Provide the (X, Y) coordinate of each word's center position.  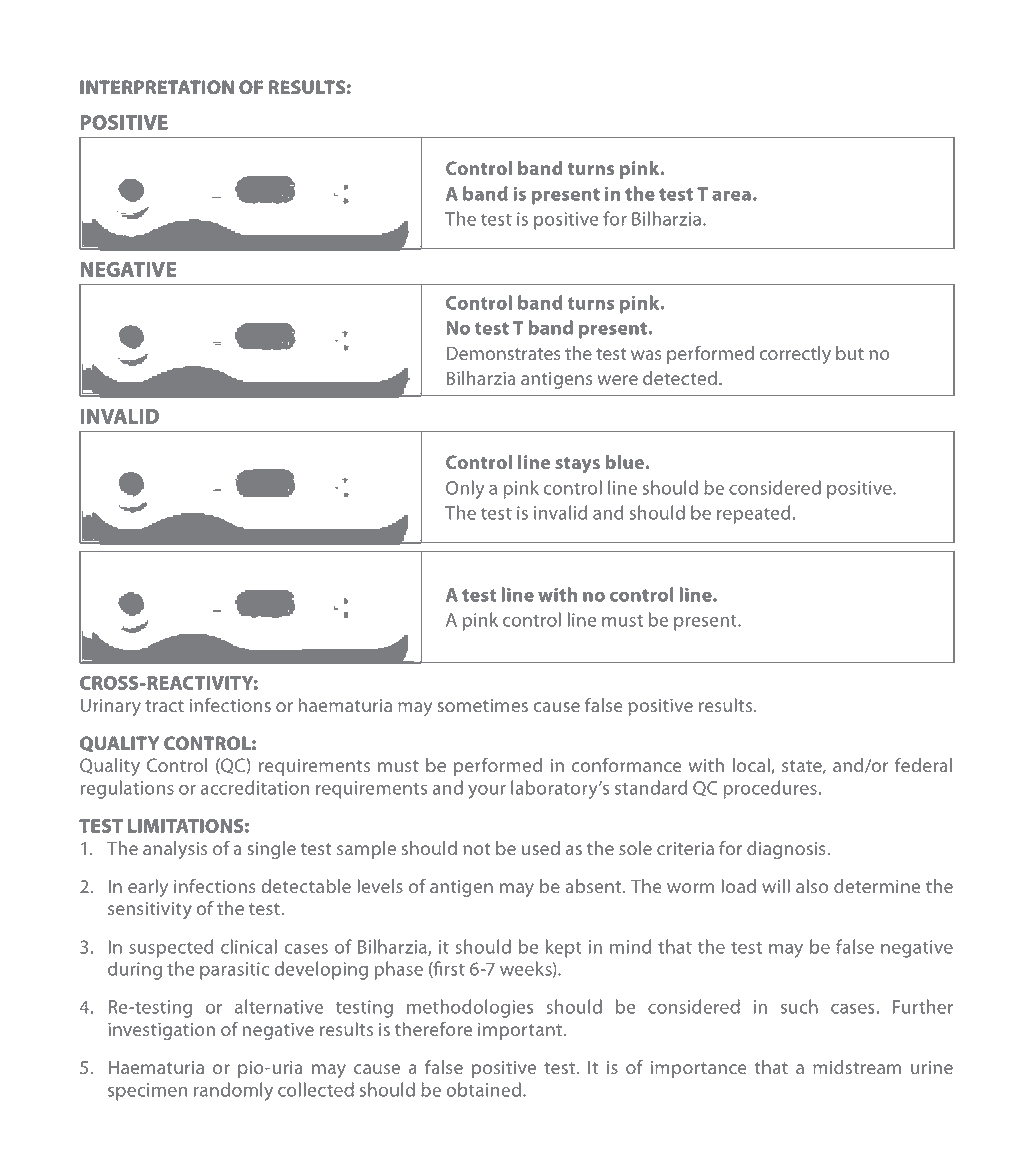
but (850, 353)
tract (164, 706)
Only (465, 489)
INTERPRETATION (157, 87)
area (731, 195)
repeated (753, 514)
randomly (233, 1091)
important (520, 1031)
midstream (857, 1067)
